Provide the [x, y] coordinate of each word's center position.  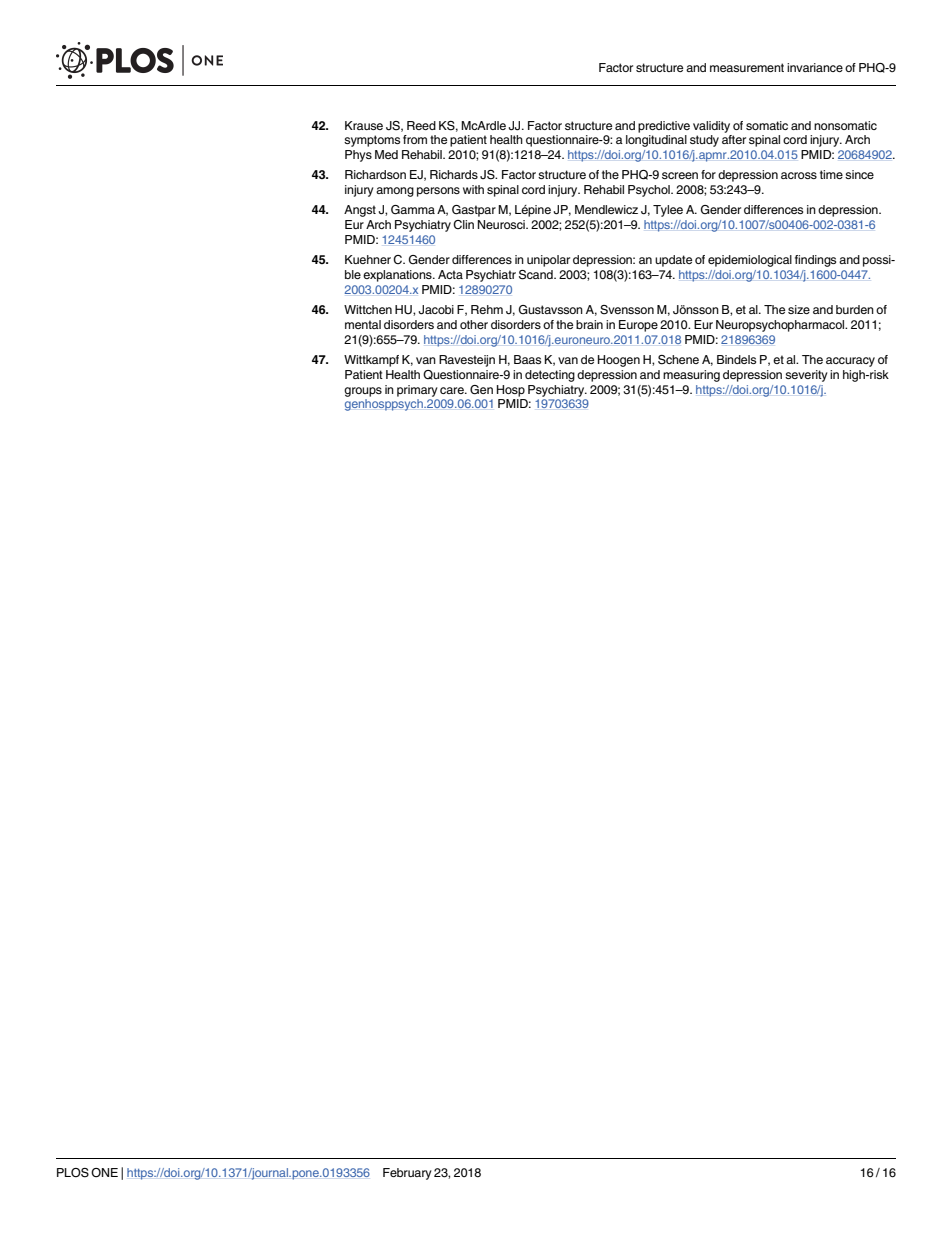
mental [363, 324]
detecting [550, 376]
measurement [747, 67]
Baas [527, 359]
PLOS [73, 1173]
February [407, 1174]
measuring [691, 376]
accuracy [850, 362]
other [474, 324]
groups [363, 392]
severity [806, 376]
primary [417, 391]
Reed [421, 125]
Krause [364, 125]
